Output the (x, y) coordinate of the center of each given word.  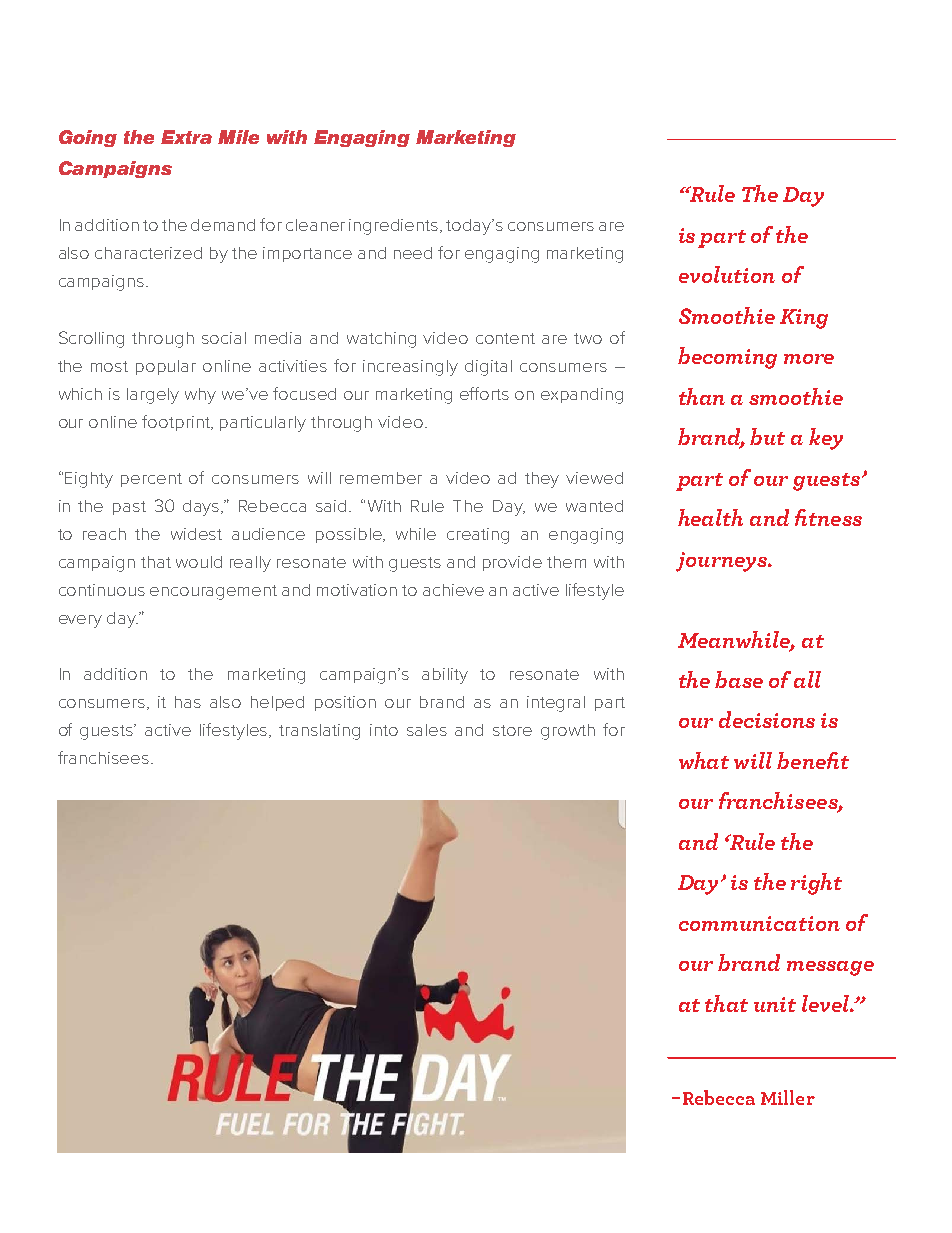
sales (427, 730)
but (767, 436)
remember (381, 478)
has (188, 702)
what (704, 760)
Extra (186, 137)
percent (151, 480)
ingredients (395, 227)
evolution (727, 274)
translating (319, 732)
